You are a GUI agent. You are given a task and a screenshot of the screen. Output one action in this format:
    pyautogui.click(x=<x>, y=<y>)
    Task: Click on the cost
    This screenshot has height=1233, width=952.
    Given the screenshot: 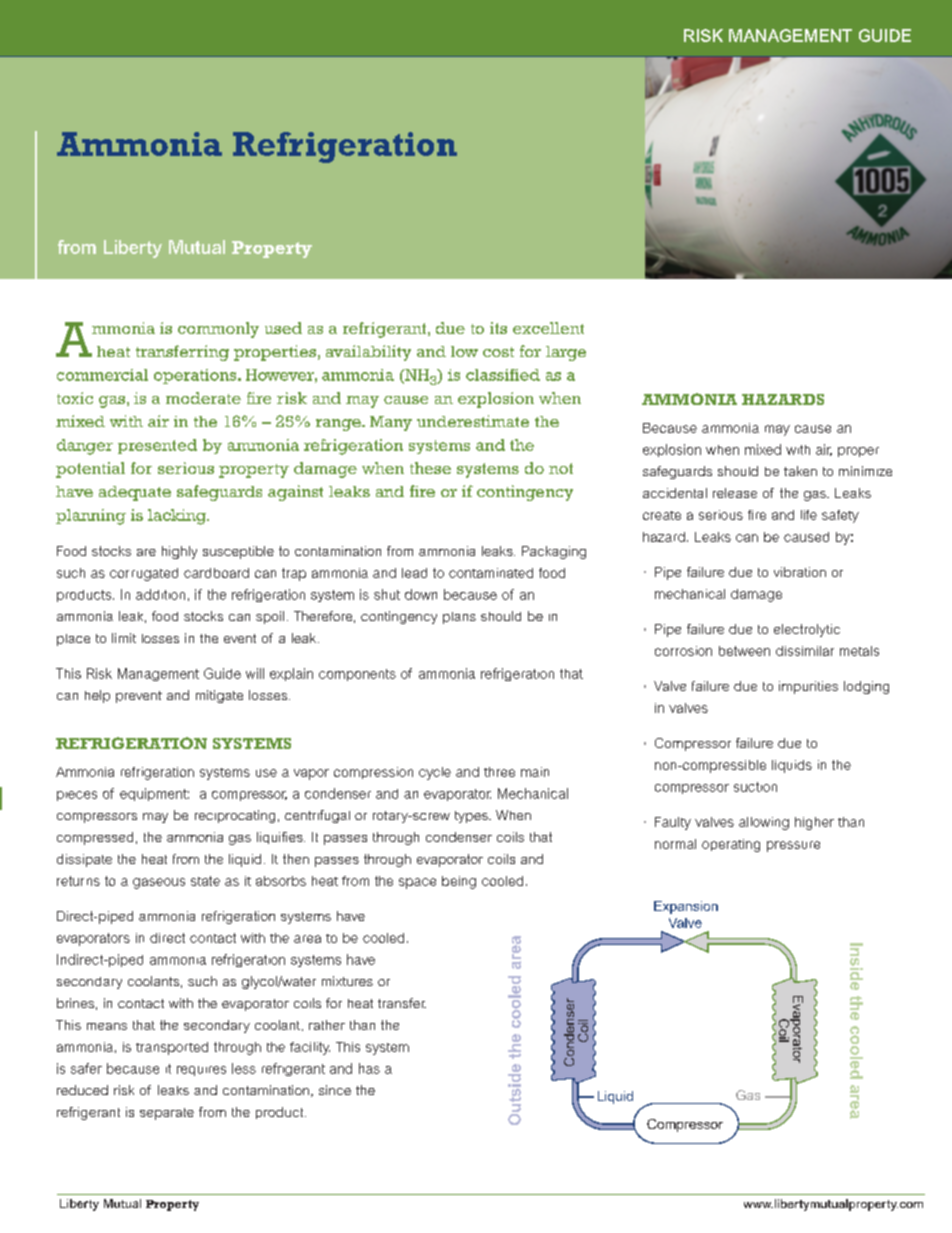 What is the action you would take?
    pyautogui.click(x=498, y=352)
